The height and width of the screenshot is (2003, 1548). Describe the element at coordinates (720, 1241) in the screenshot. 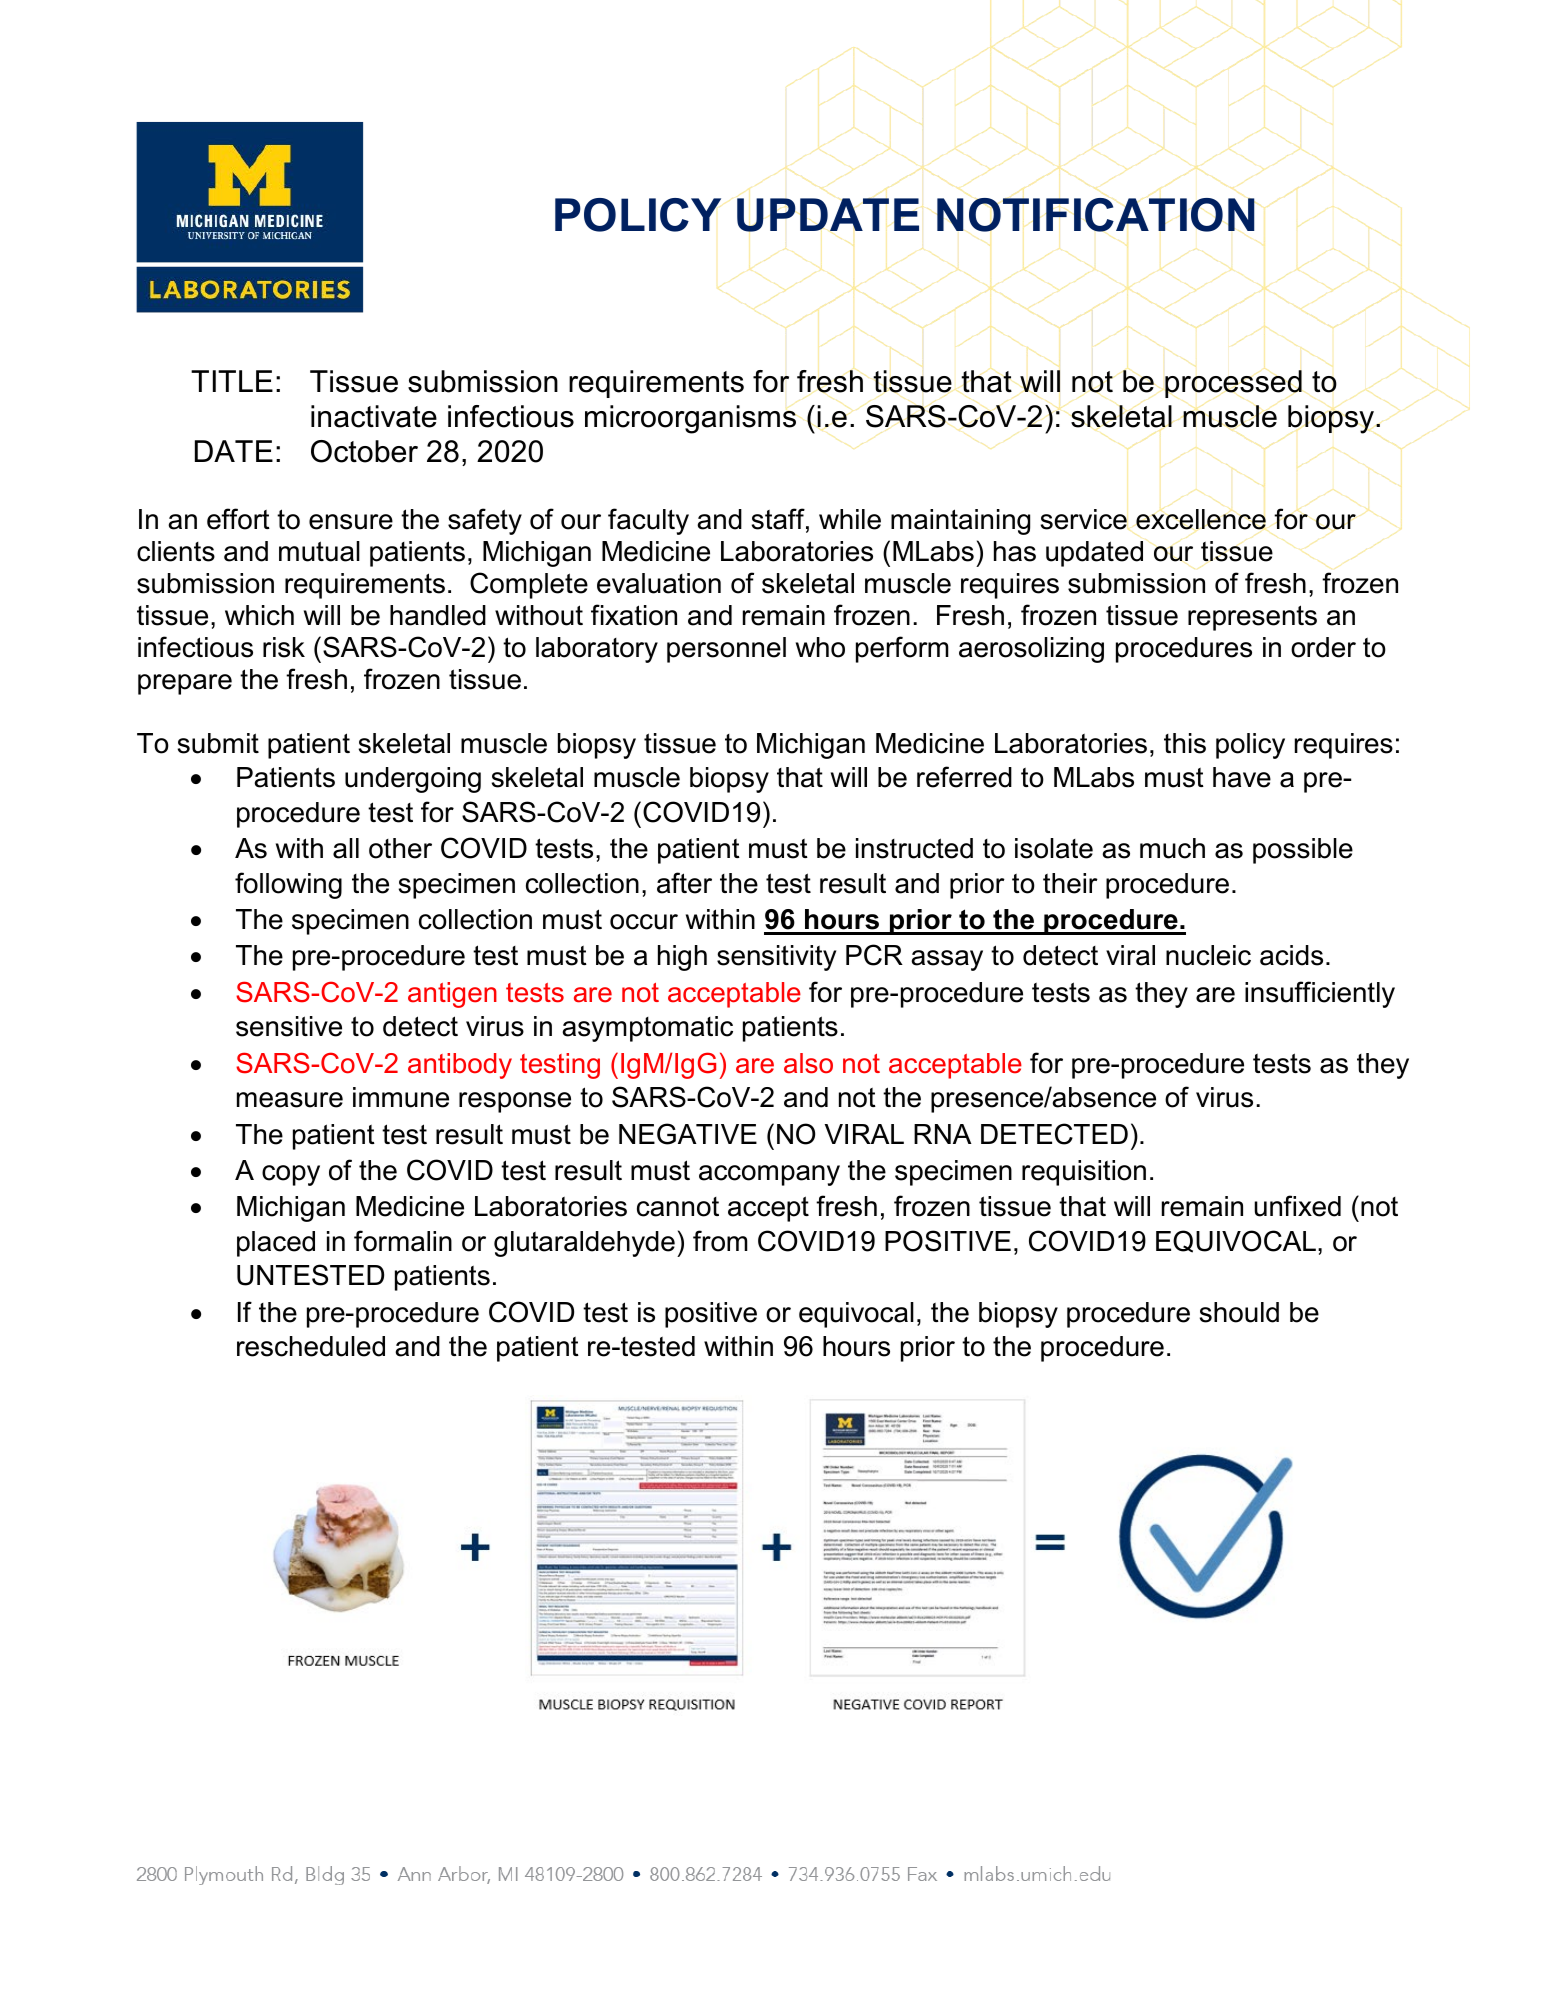

I see `from` at that location.
